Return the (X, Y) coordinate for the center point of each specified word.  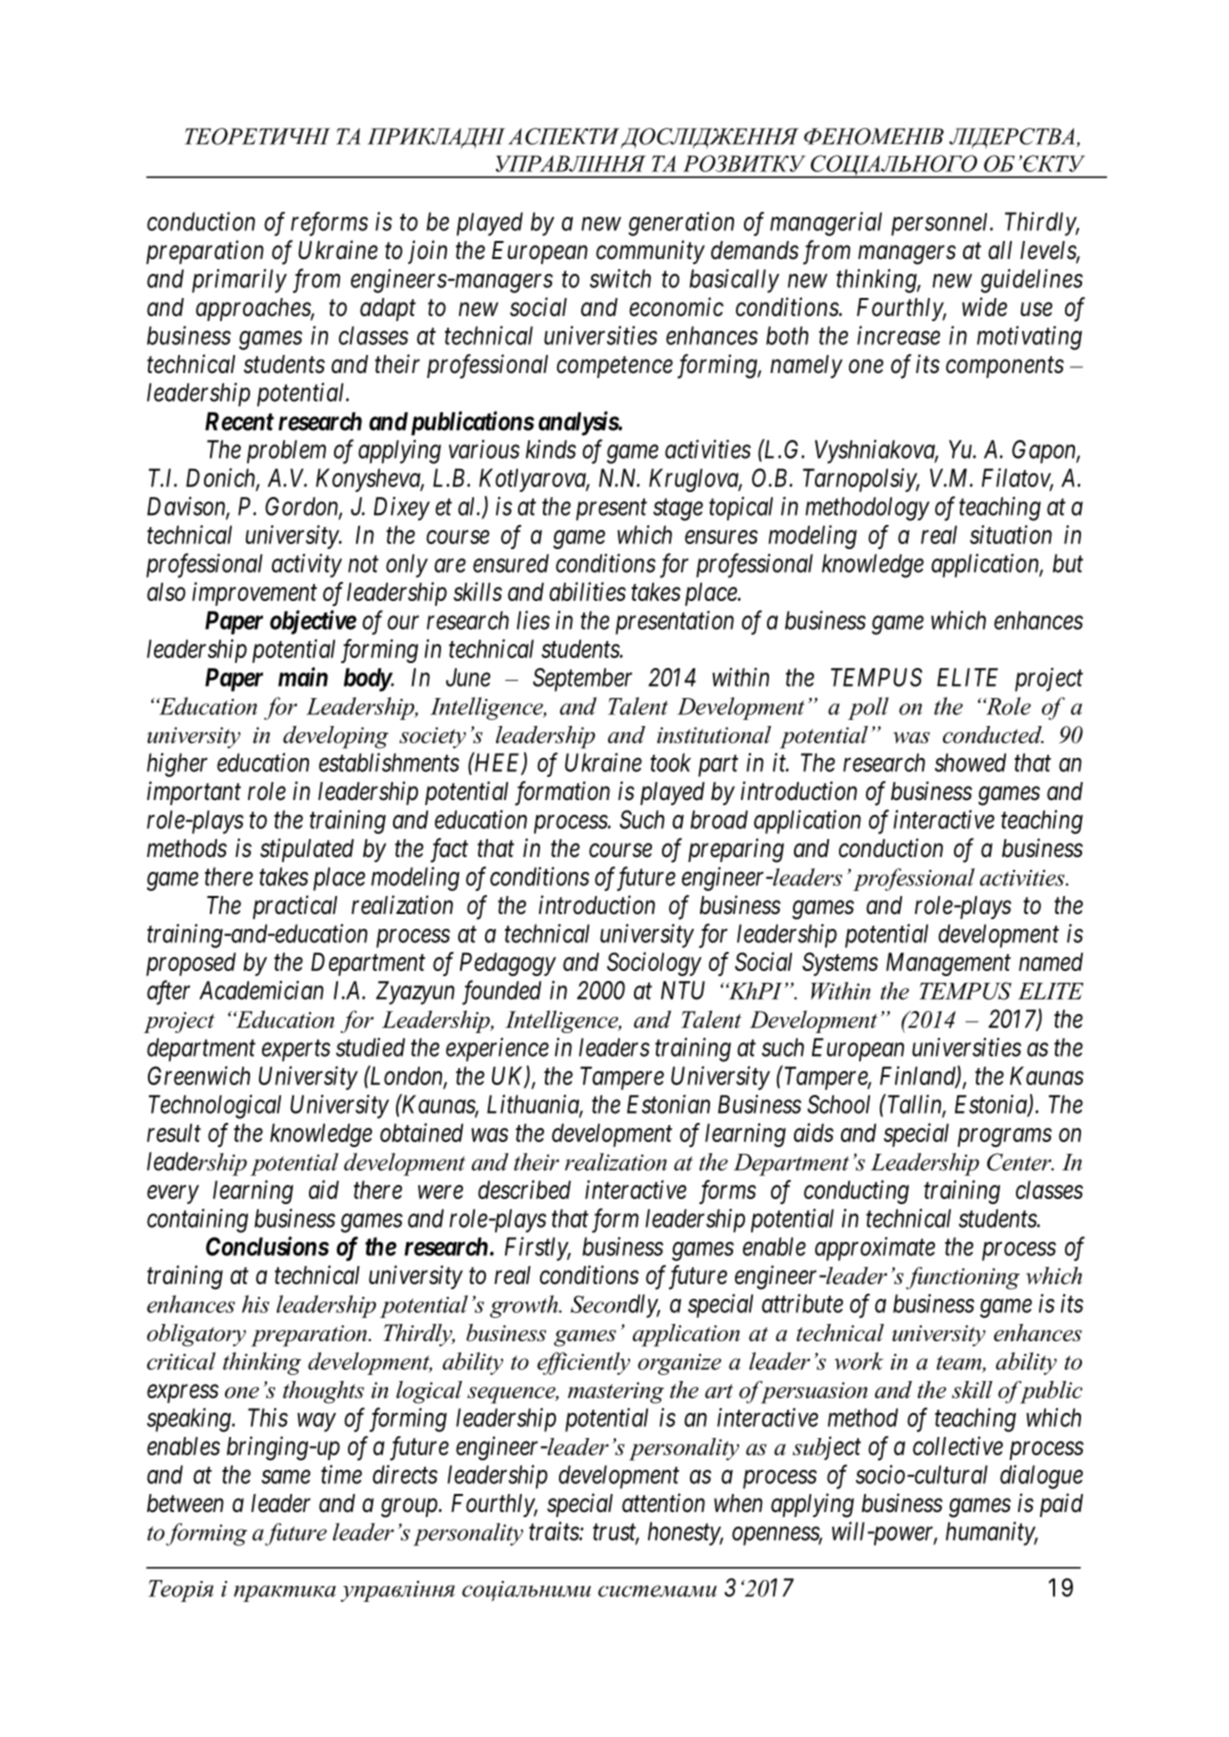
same (286, 1477)
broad (719, 819)
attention (663, 1503)
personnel (941, 224)
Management (948, 964)
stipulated (307, 850)
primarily (239, 281)
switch (620, 278)
